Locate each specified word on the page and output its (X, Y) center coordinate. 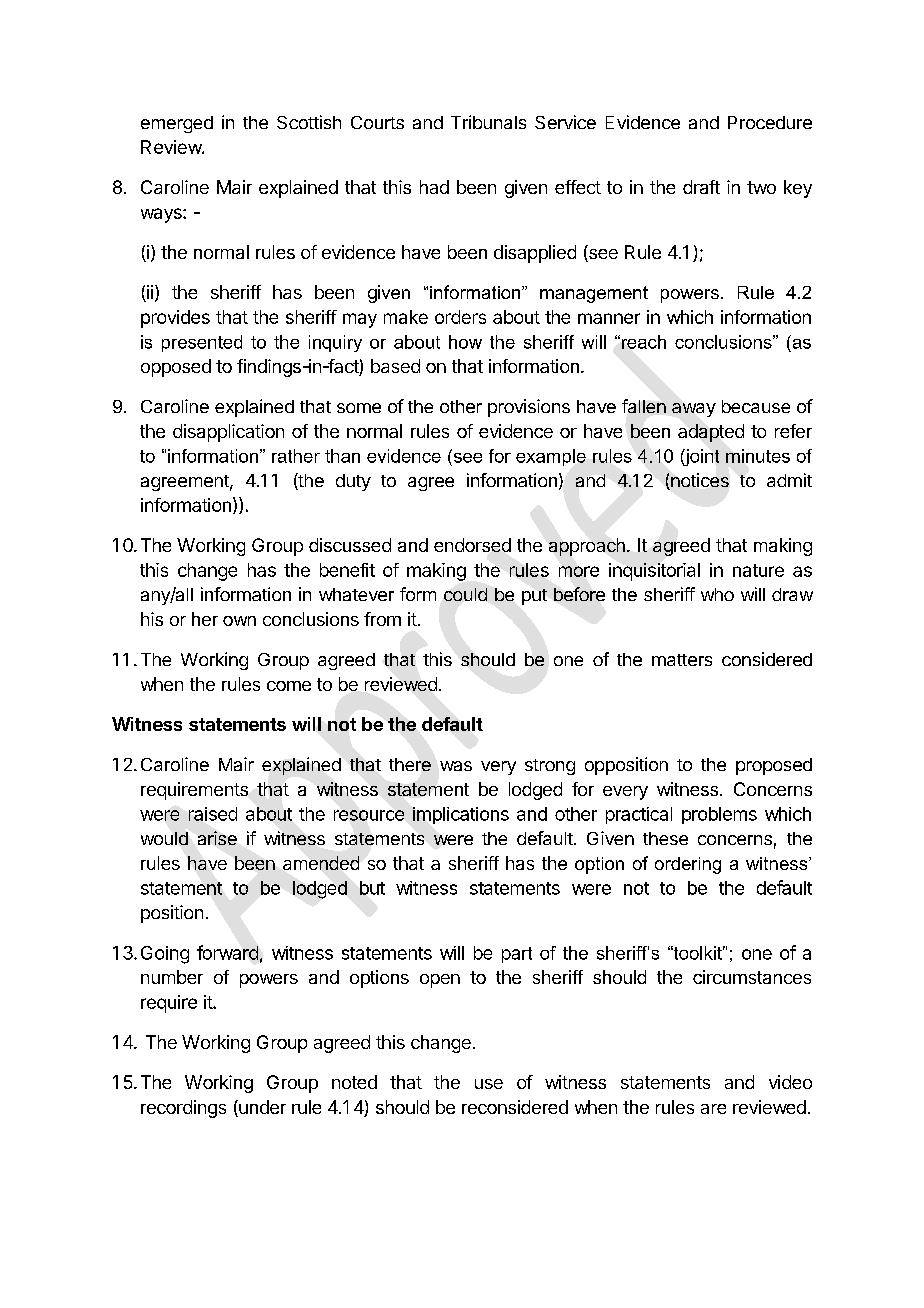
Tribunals (488, 122)
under (261, 1108)
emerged (177, 124)
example (551, 457)
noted (354, 1082)
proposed (774, 766)
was (456, 766)
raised (213, 814)
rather (296, 456)
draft (701, 187)
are (713, 1109)
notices (699, 481)
